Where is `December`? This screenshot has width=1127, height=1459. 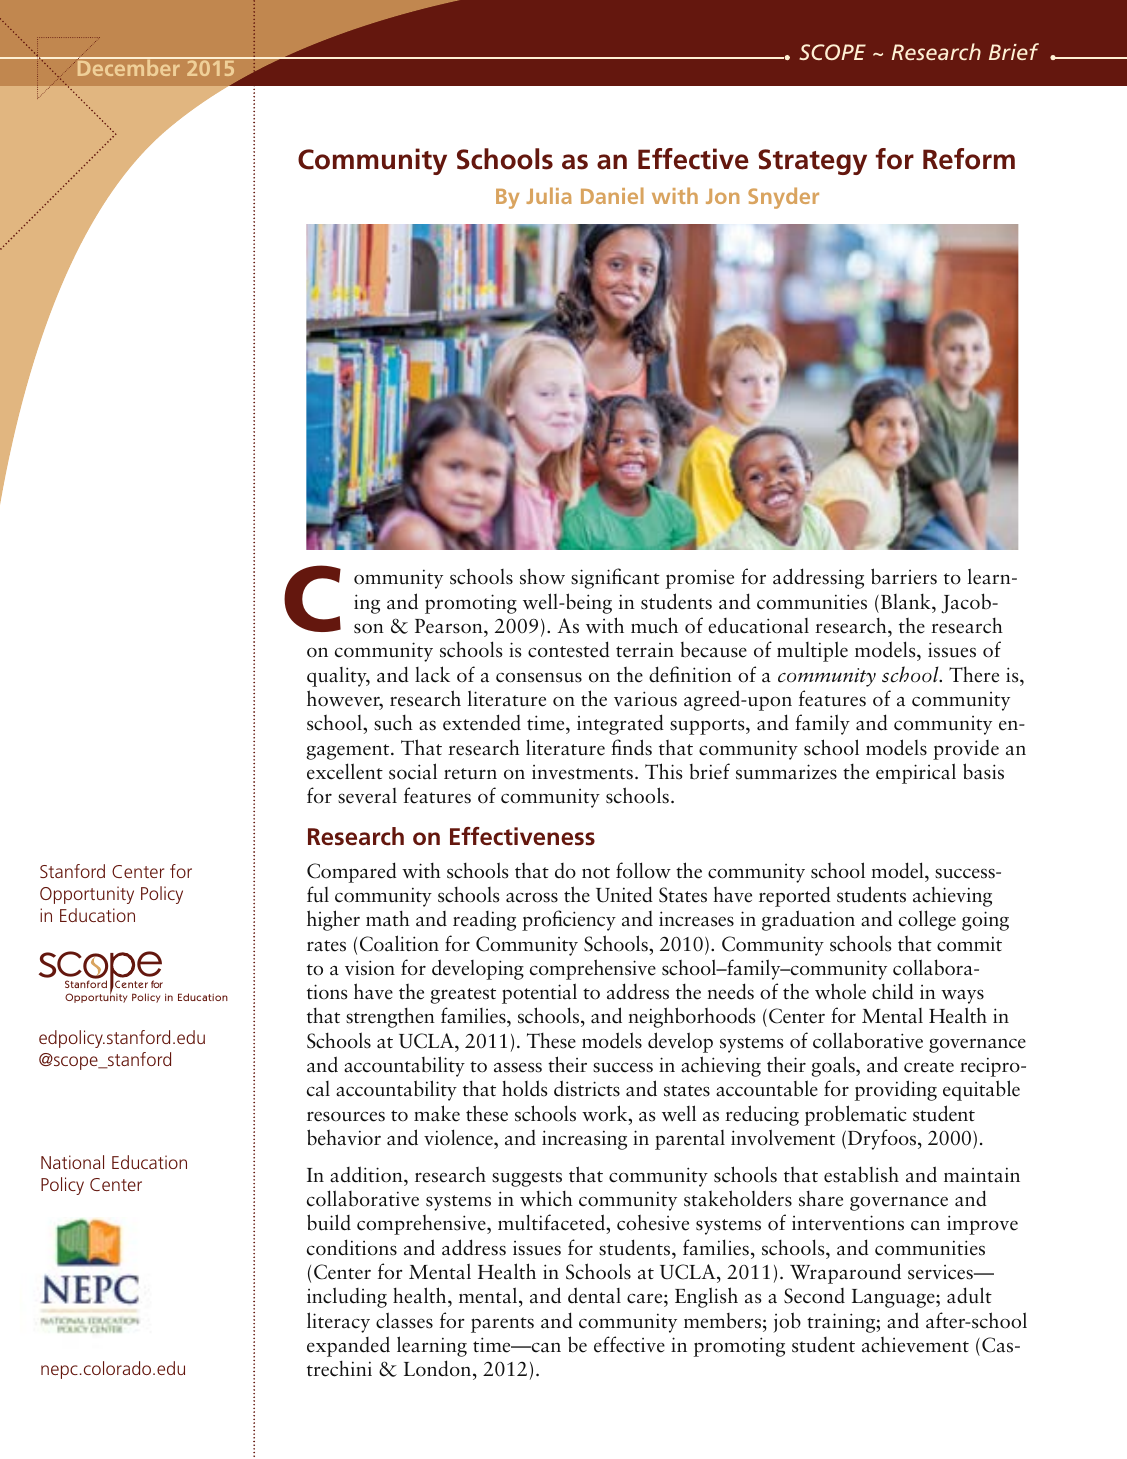 December is located at coordinates (128, 67).
